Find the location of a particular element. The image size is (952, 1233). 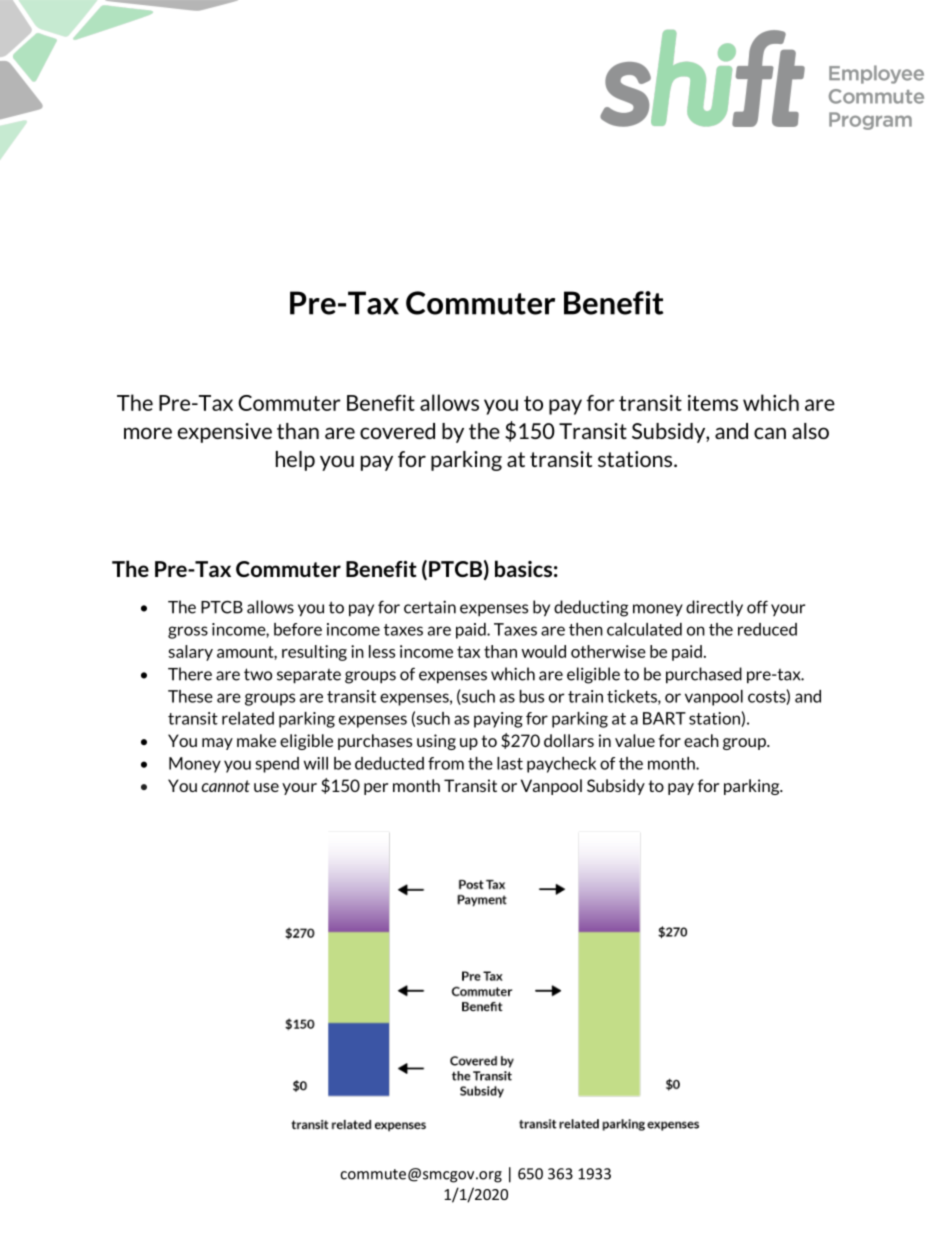

expensive is located at coordinates (225, 433).
